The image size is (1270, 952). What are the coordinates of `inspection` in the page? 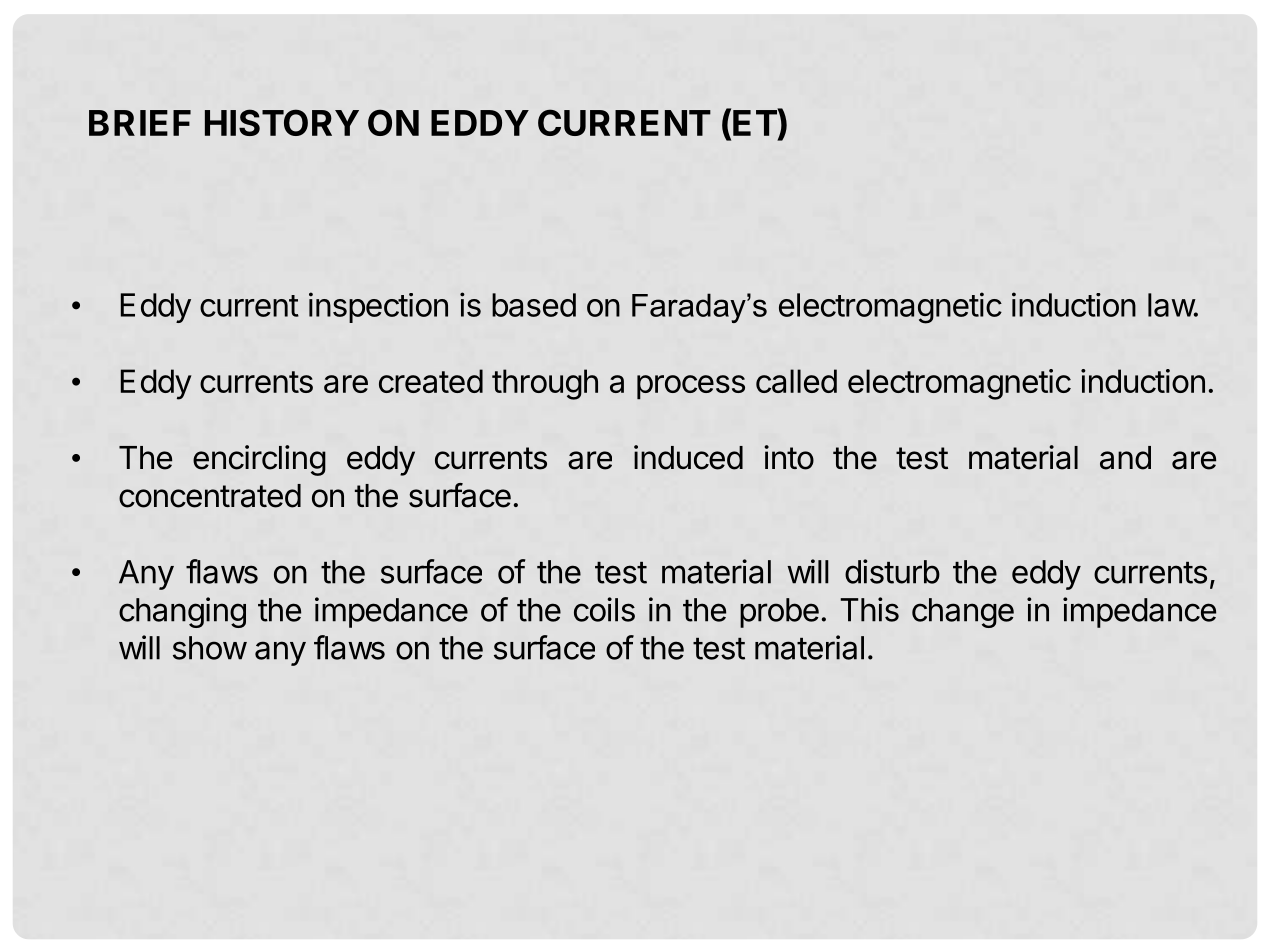 It's located at (378, 307).
